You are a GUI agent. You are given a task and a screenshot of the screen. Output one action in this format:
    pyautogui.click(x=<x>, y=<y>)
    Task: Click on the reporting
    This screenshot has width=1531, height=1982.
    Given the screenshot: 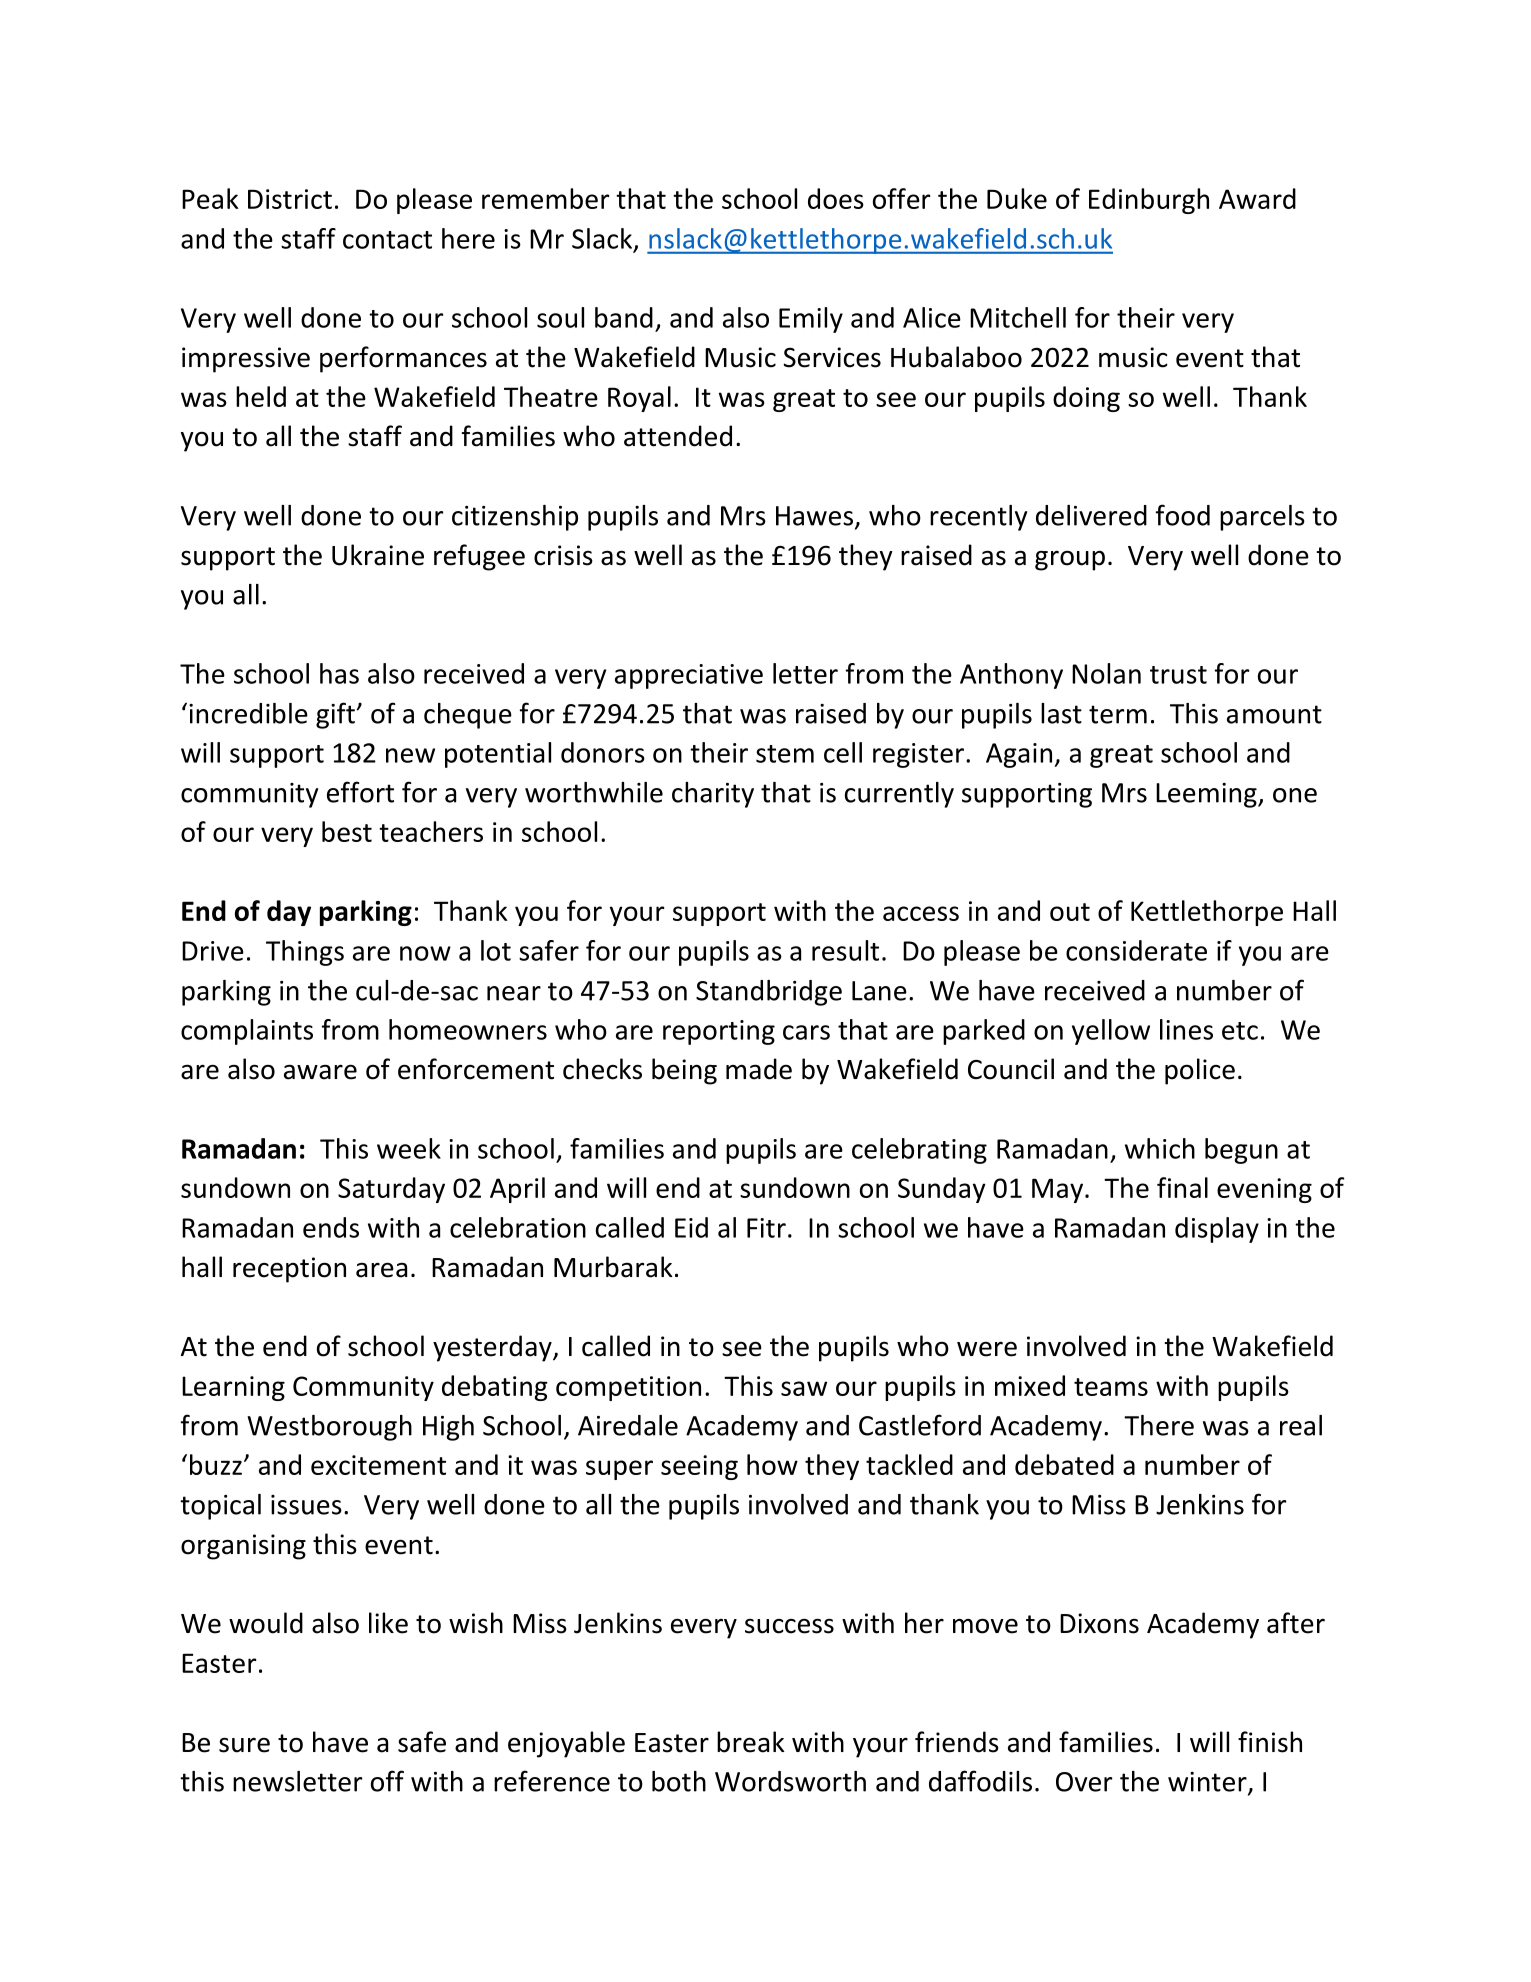 What is the action you would take?
    pyautogui.click(x=719, y=1032)
